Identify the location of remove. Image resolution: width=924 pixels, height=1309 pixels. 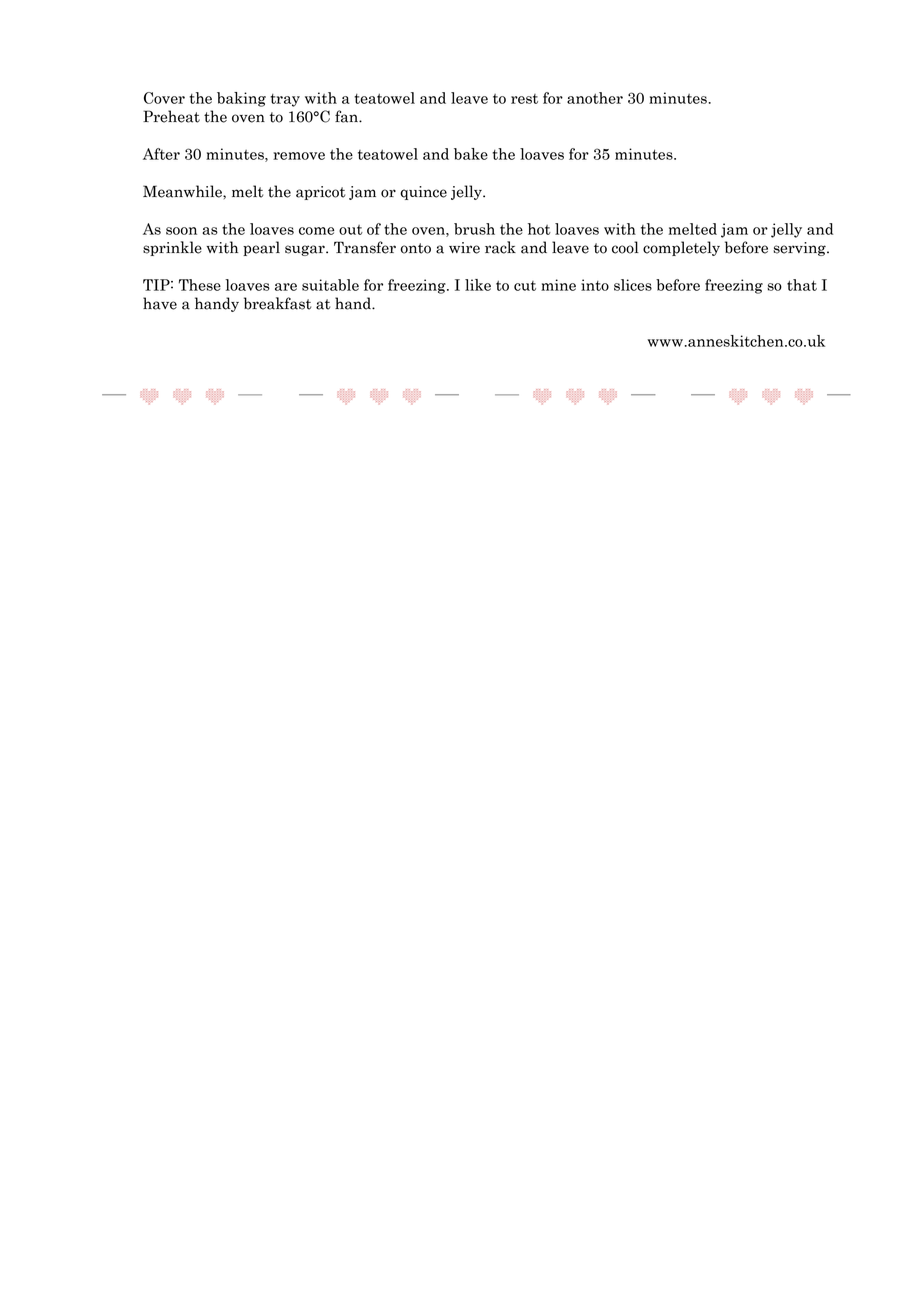
(299, 156).
